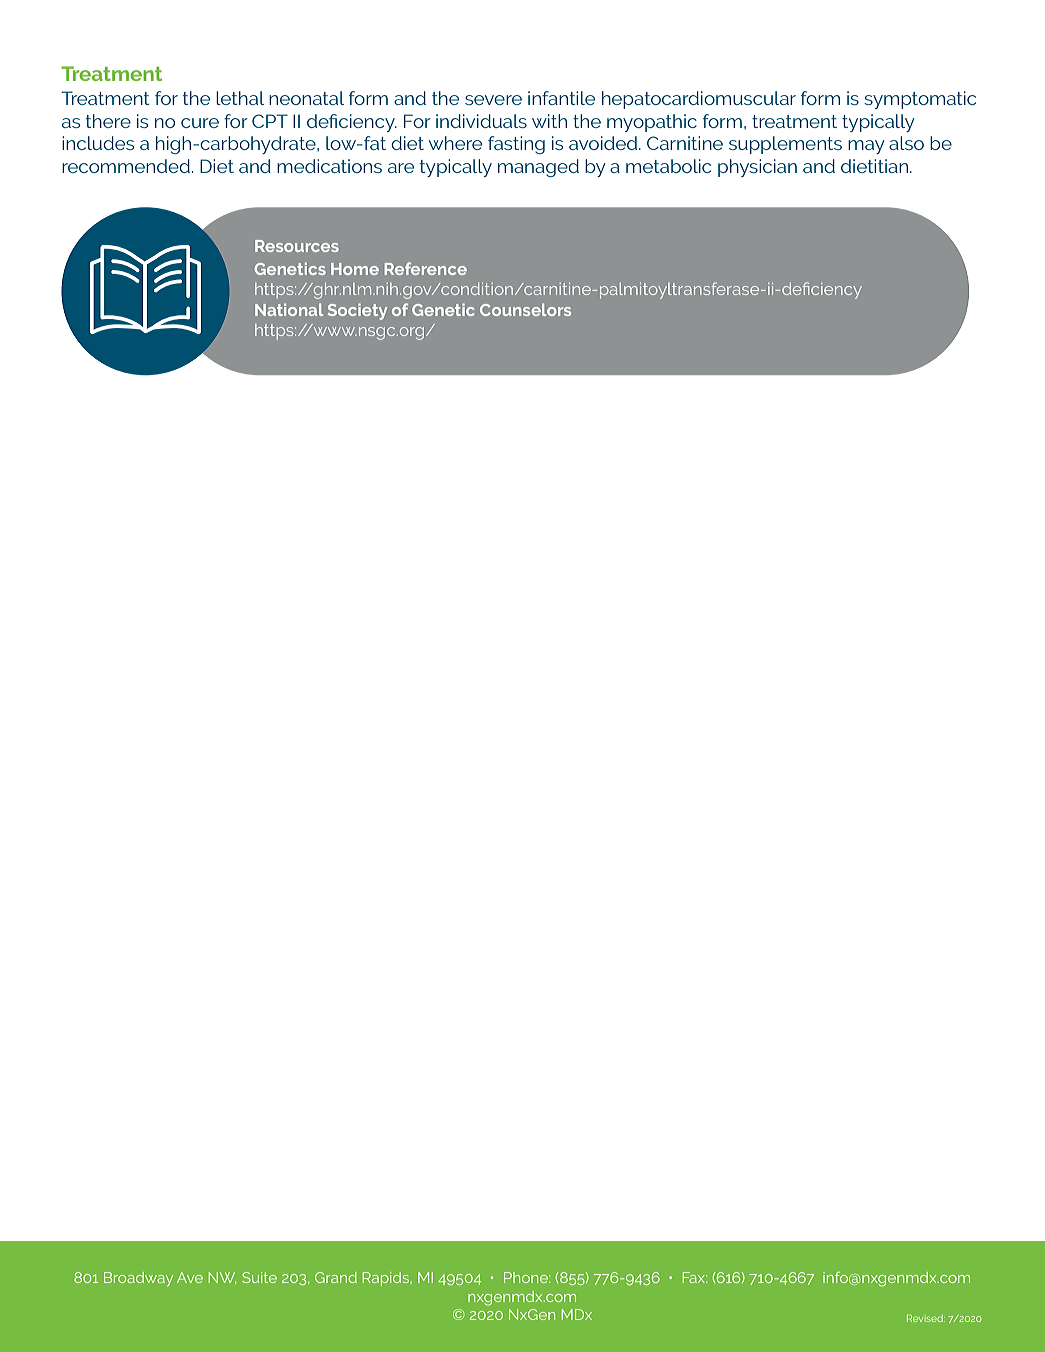 This image has width=1045, height=1352. Describe the element at coordinates (757, 168) in the image. I see `physician` at that location.
